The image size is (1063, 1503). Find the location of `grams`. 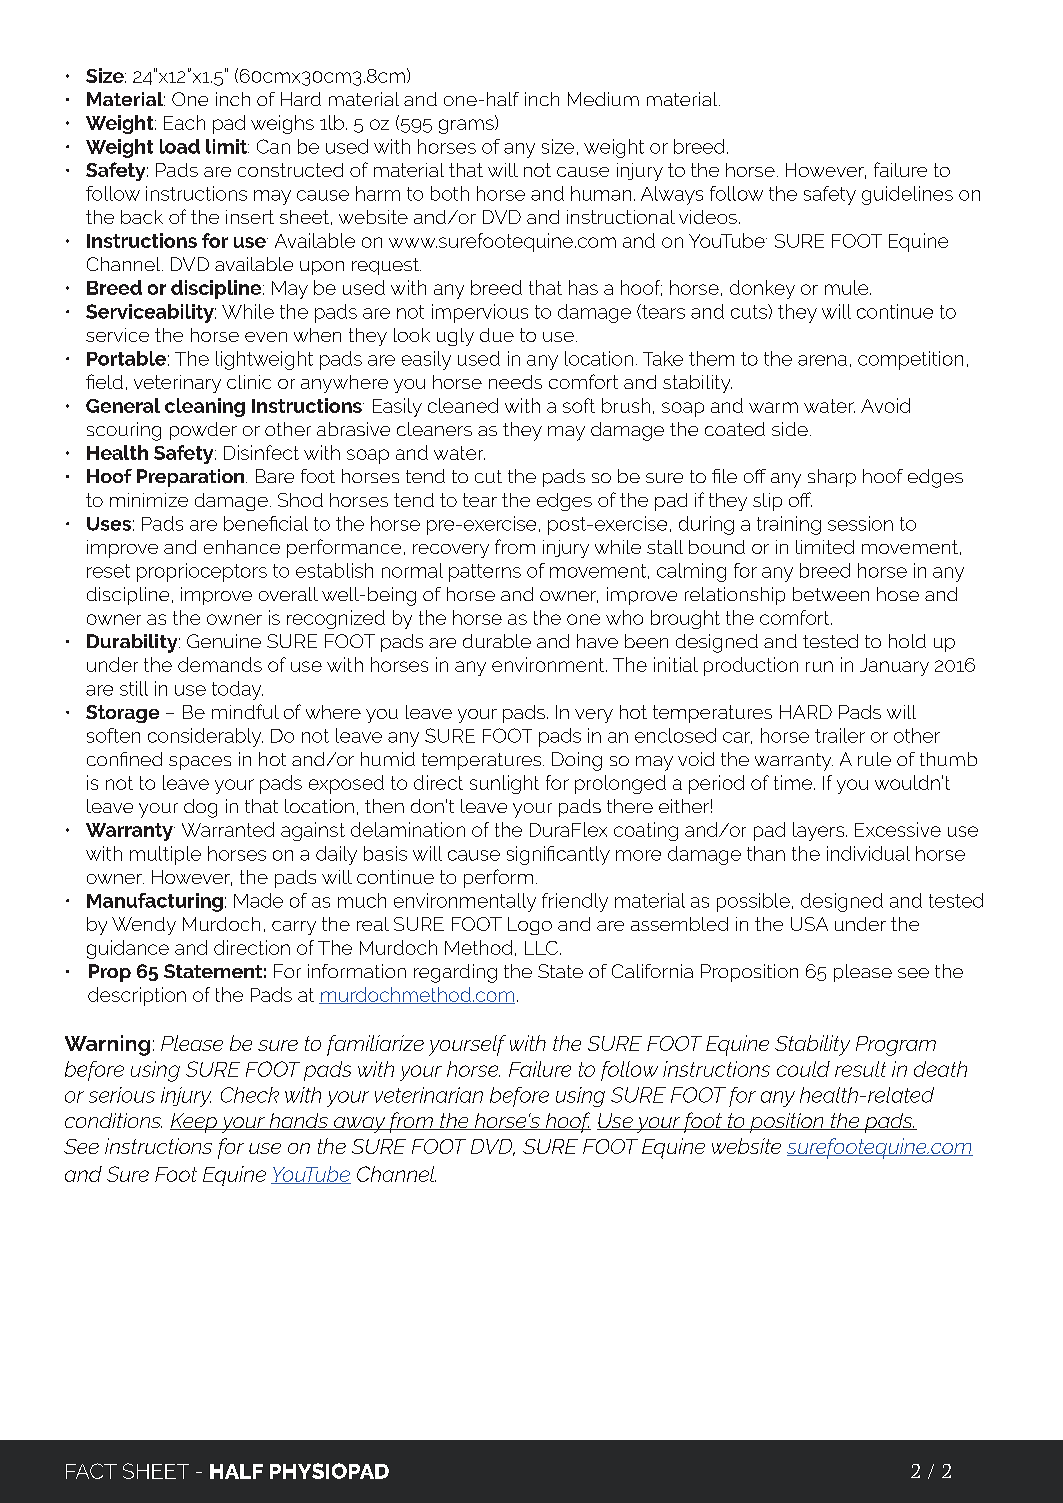

grams is located at coordinates (467, 126).
